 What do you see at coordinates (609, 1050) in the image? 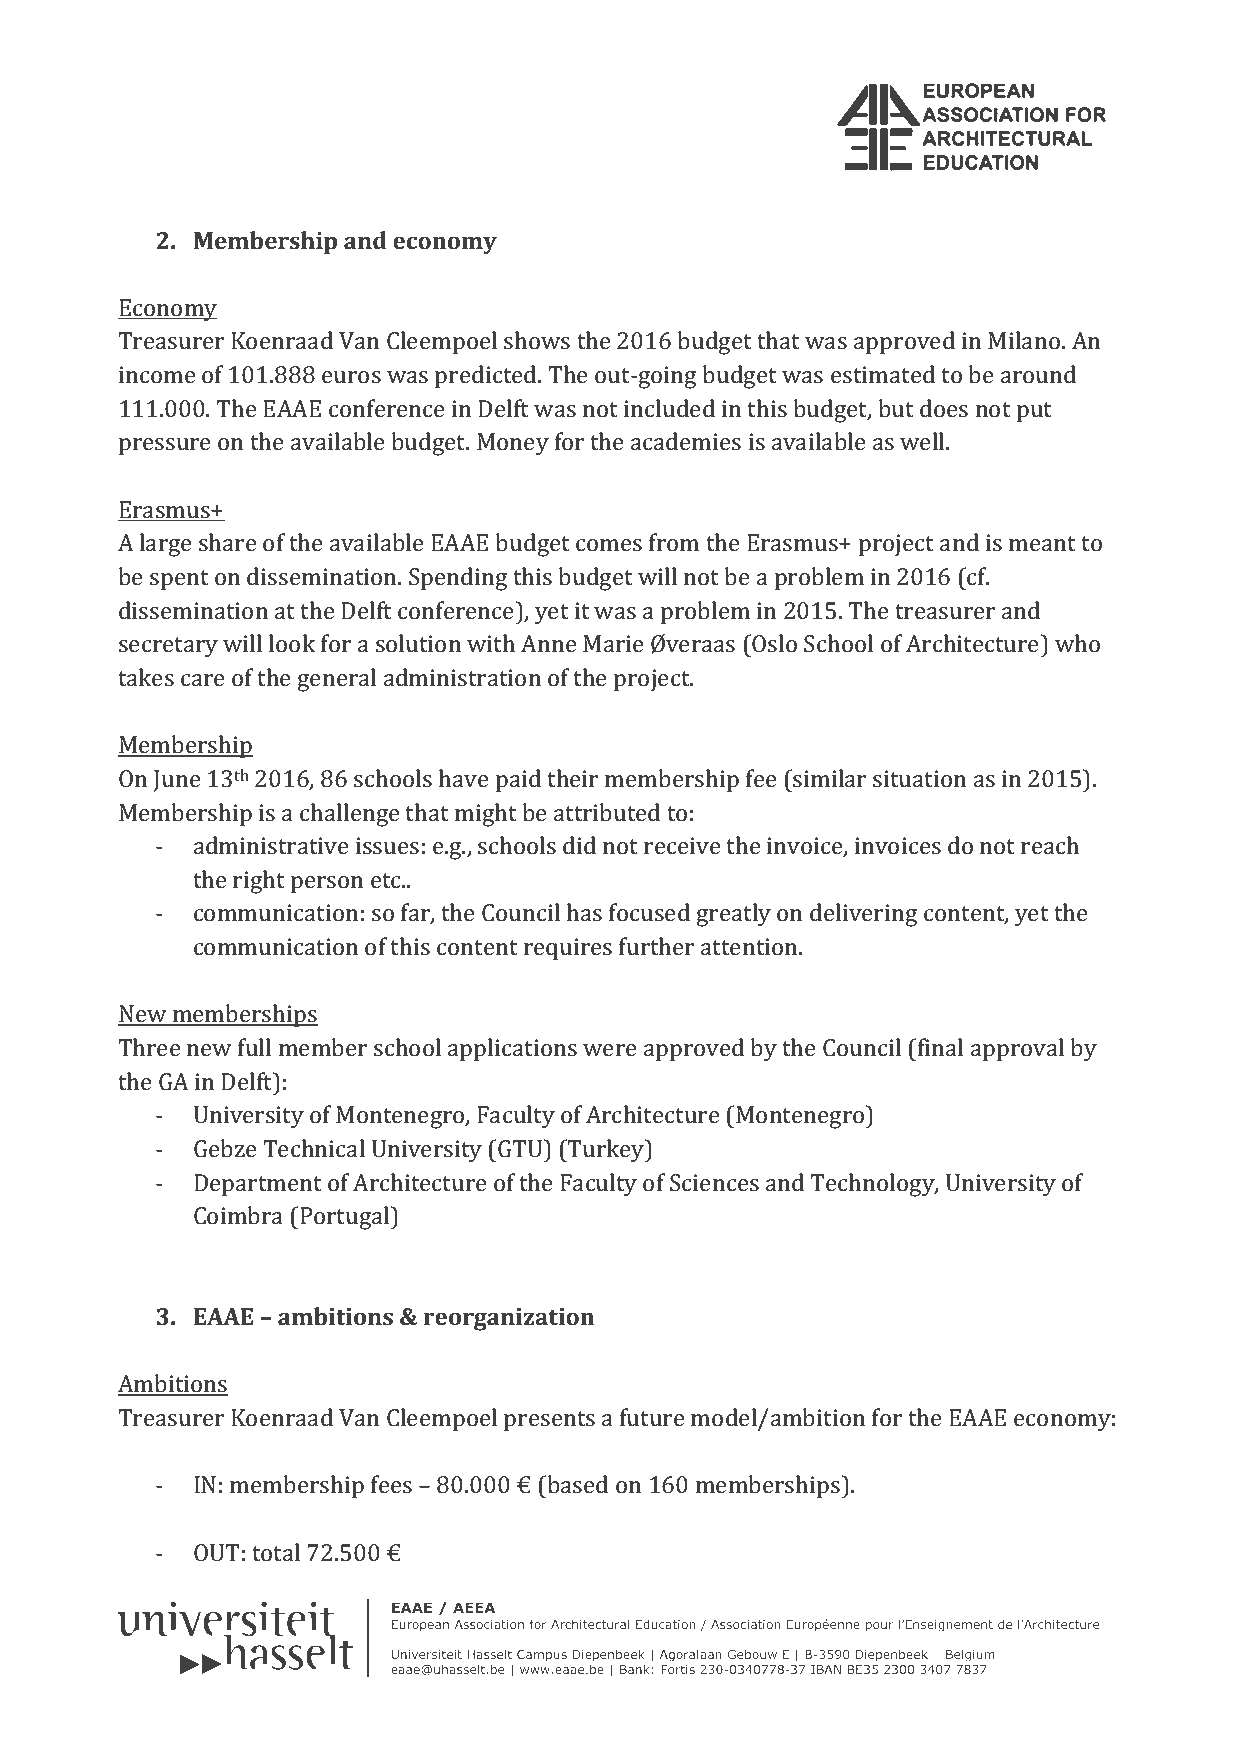
I see `were` at bounding box center [609, 1050].
